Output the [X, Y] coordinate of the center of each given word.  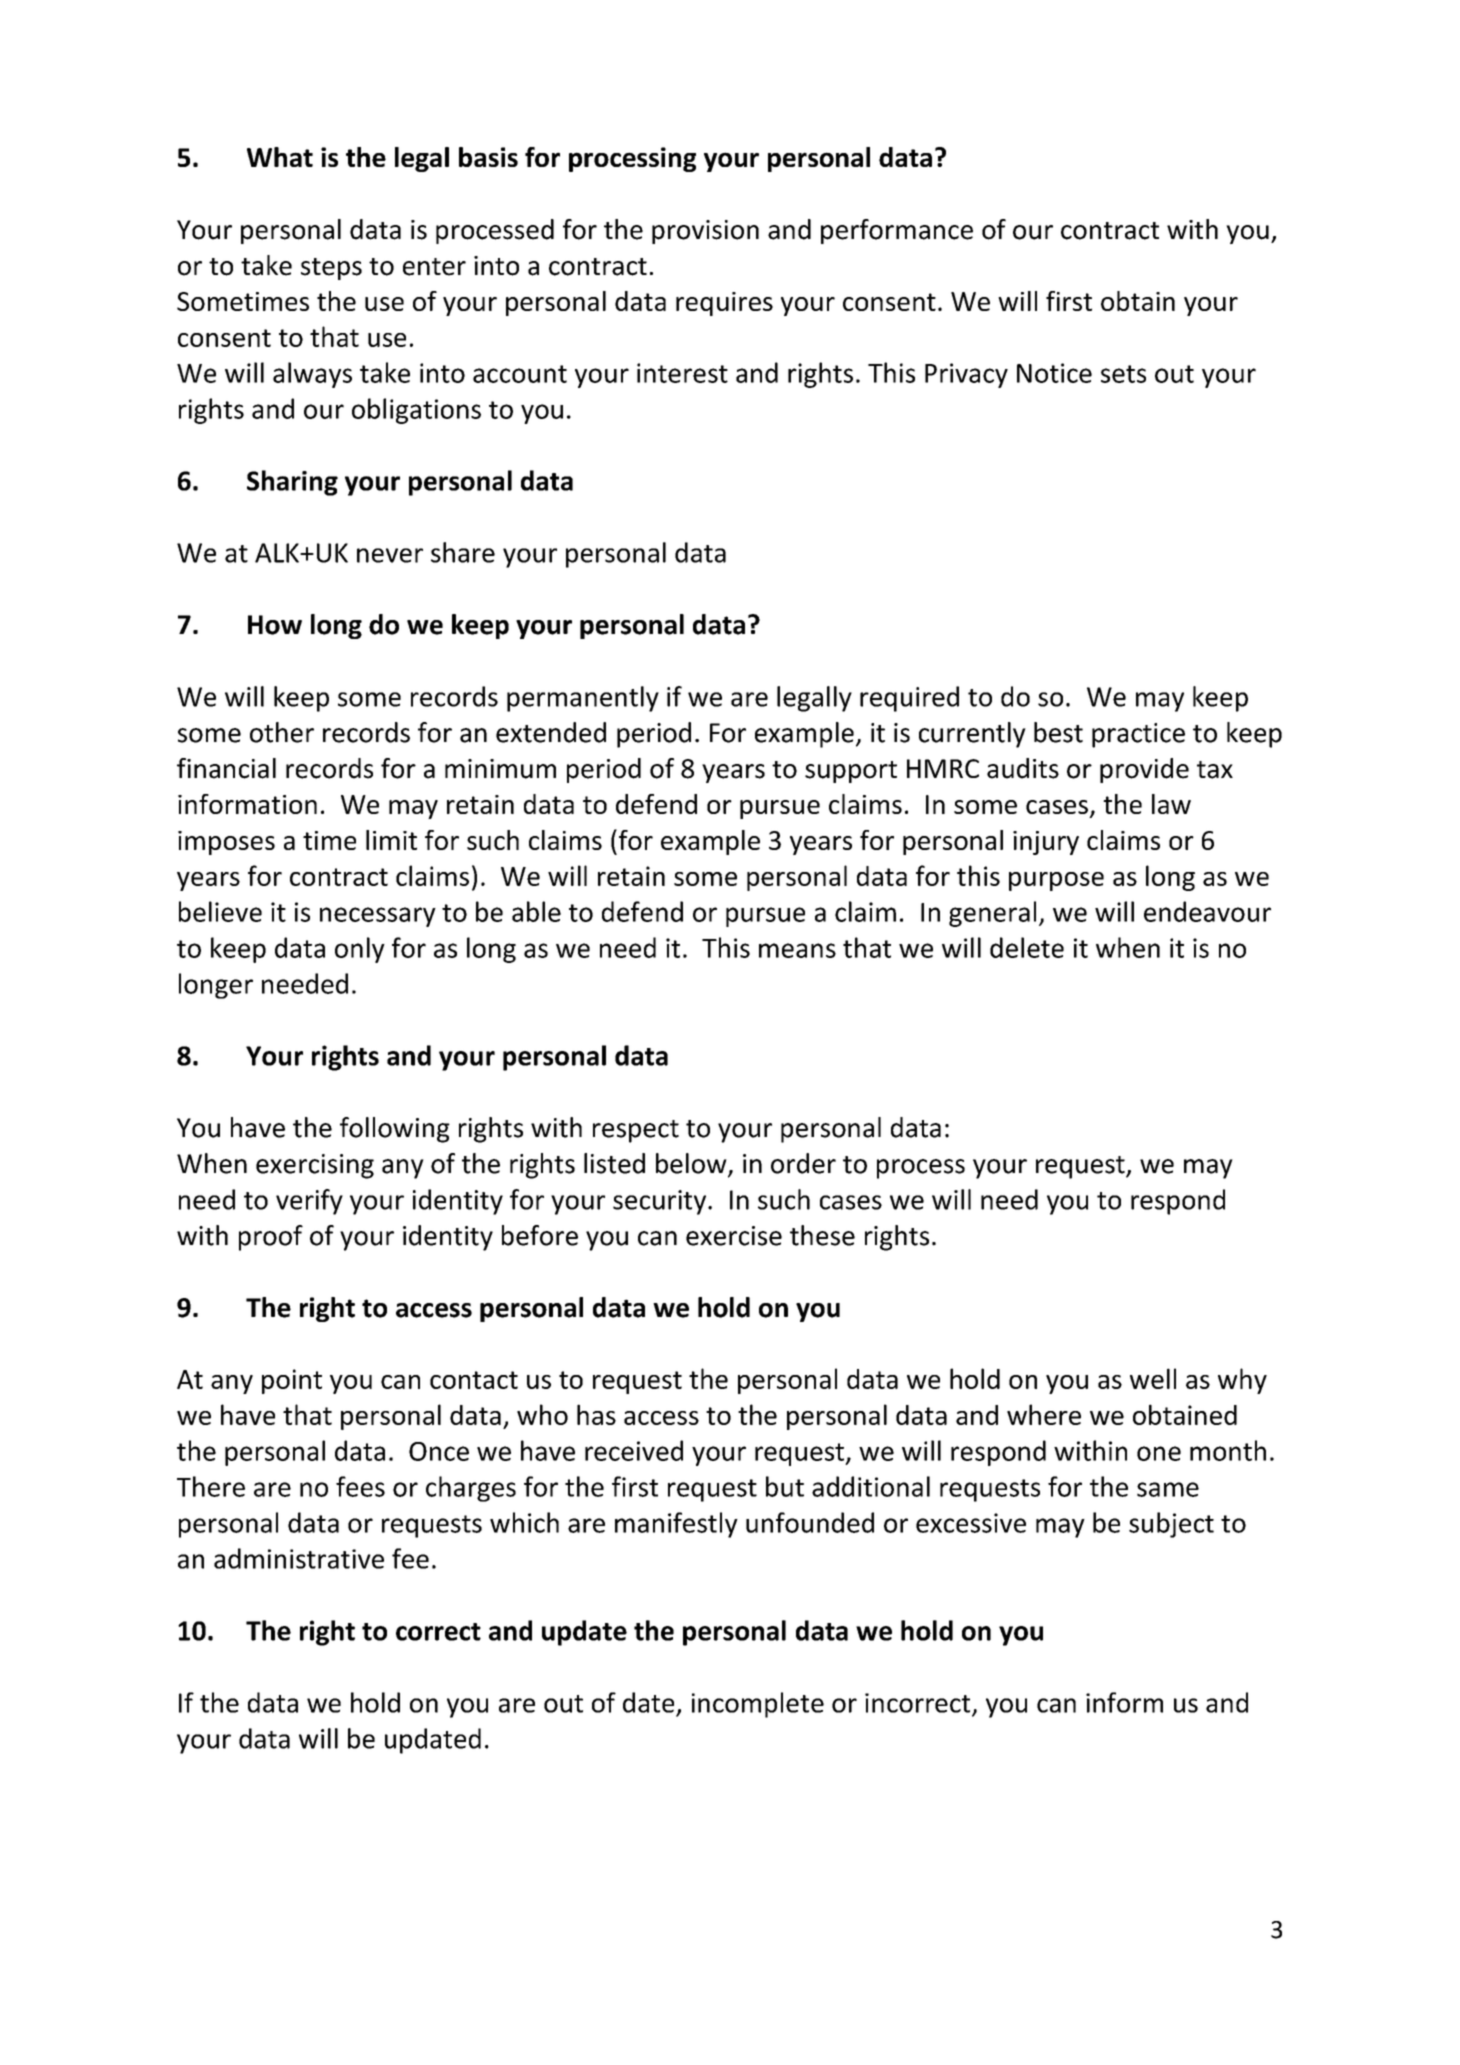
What [280, 157]
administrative [299, 1558]
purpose [1056, 881]
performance [897, 231]
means [797, 950]
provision [705, 232]
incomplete [758, 1705]
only [360, 950]
